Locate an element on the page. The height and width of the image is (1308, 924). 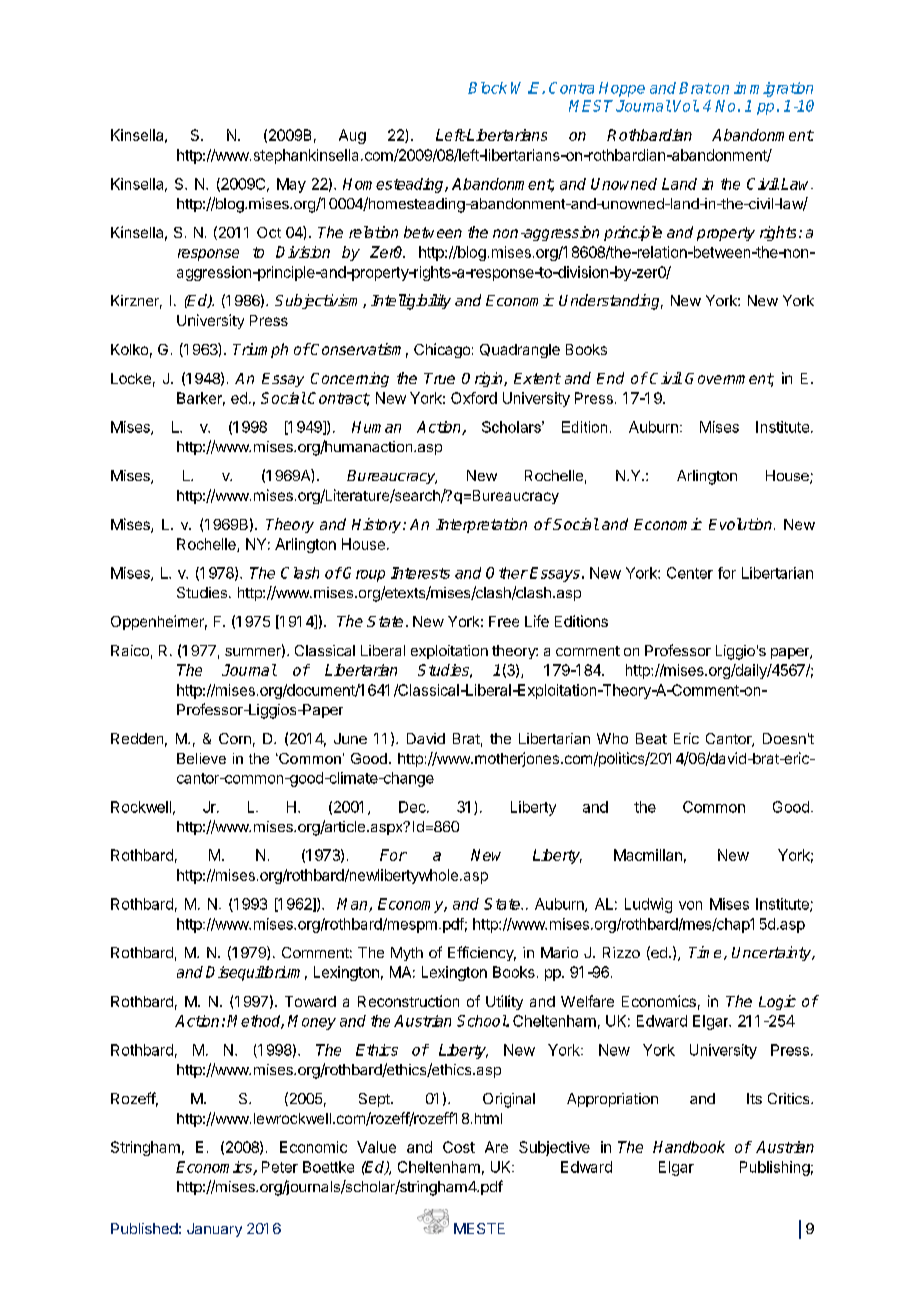
Corn is located at coordinates (235, 738).
